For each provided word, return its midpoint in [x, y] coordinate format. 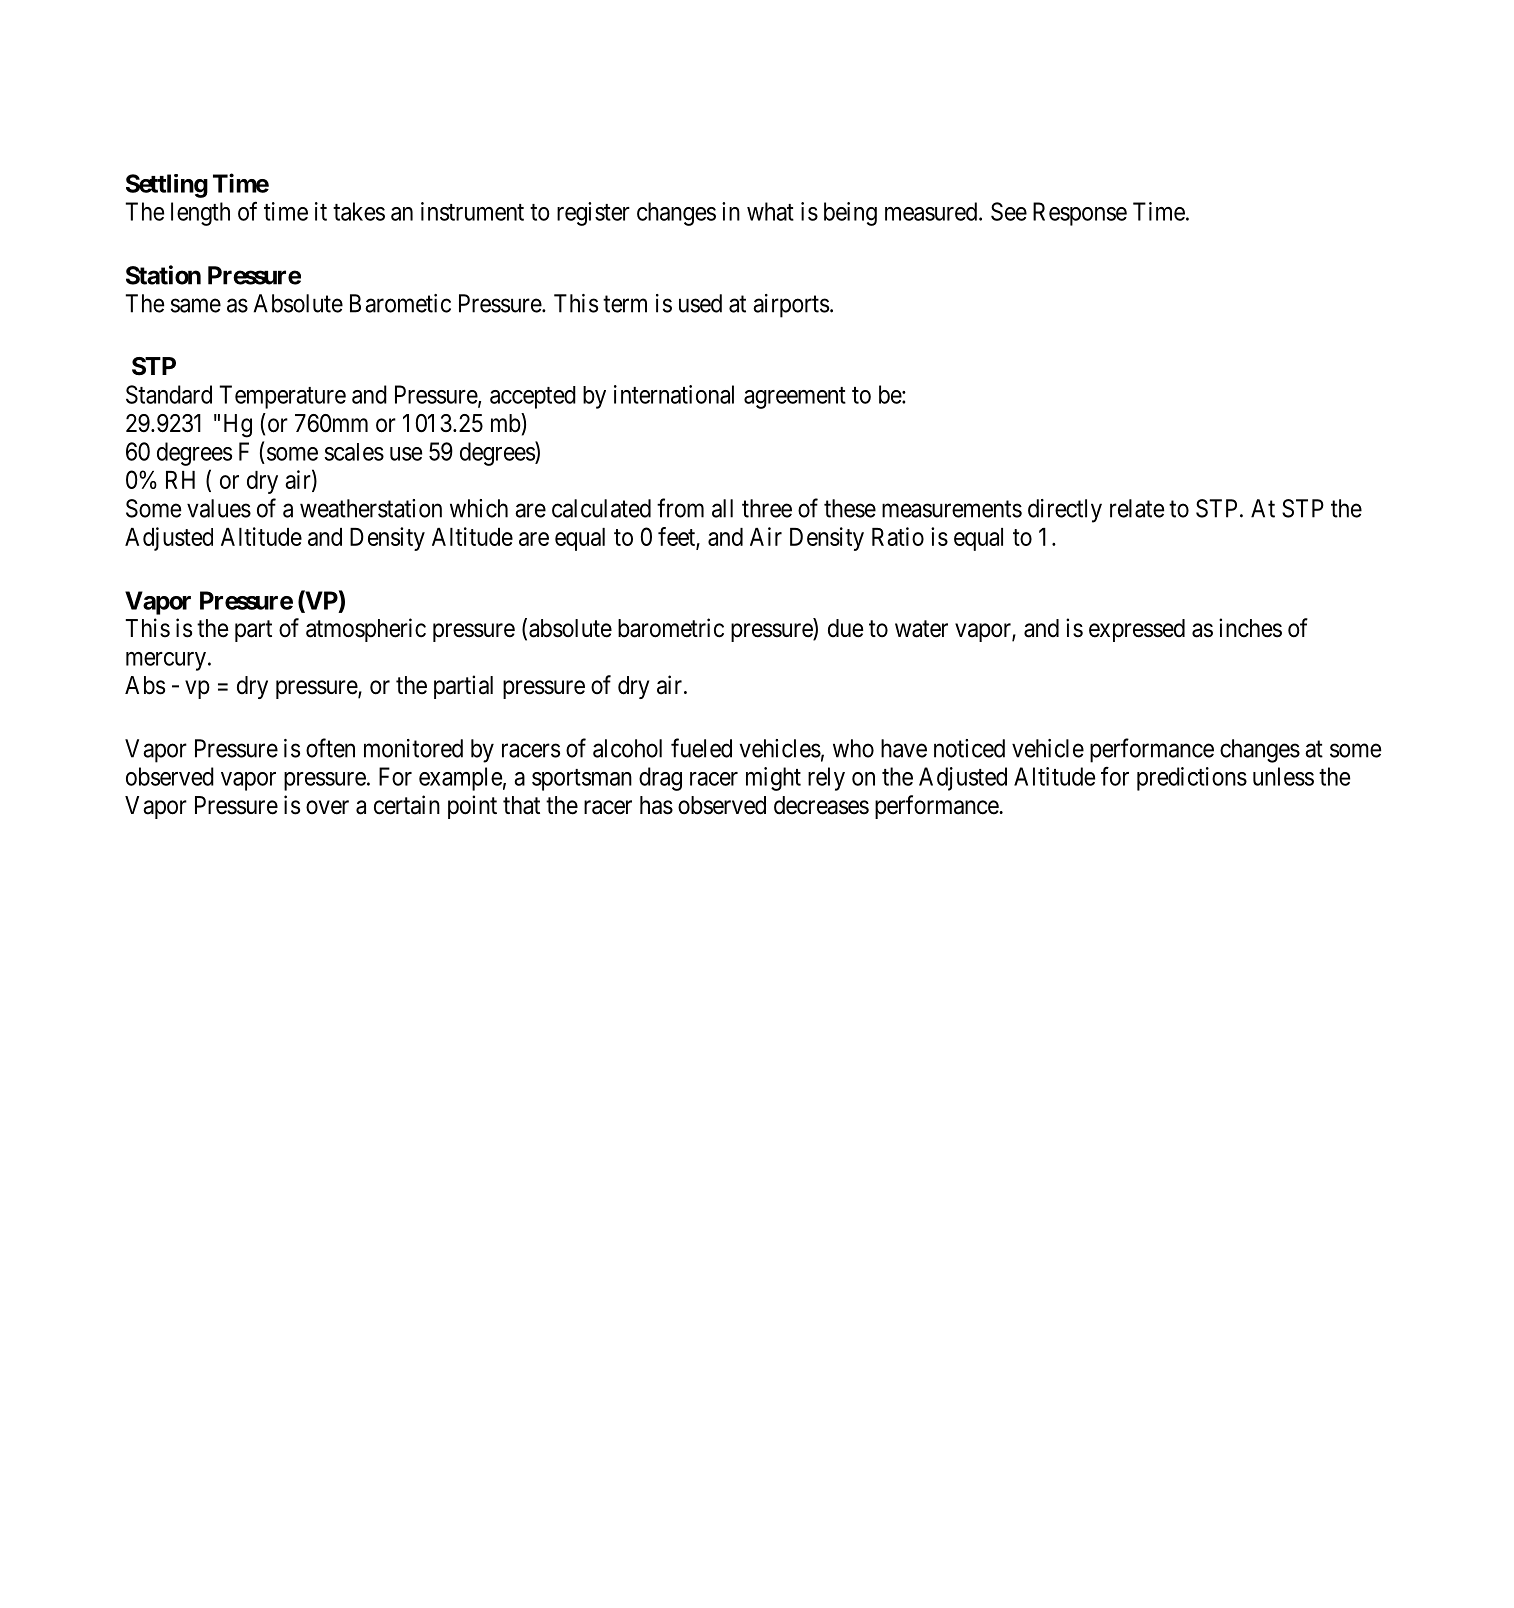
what [770, 211]
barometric [671, 628]
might [773, 779]
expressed [1137, 630]
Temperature [282, 397]
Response [1080, 214]
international [674, 394]
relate [1137, 508]
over [327, 807]
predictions [1192, 779]
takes [359, 211]
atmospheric [366, 630]
